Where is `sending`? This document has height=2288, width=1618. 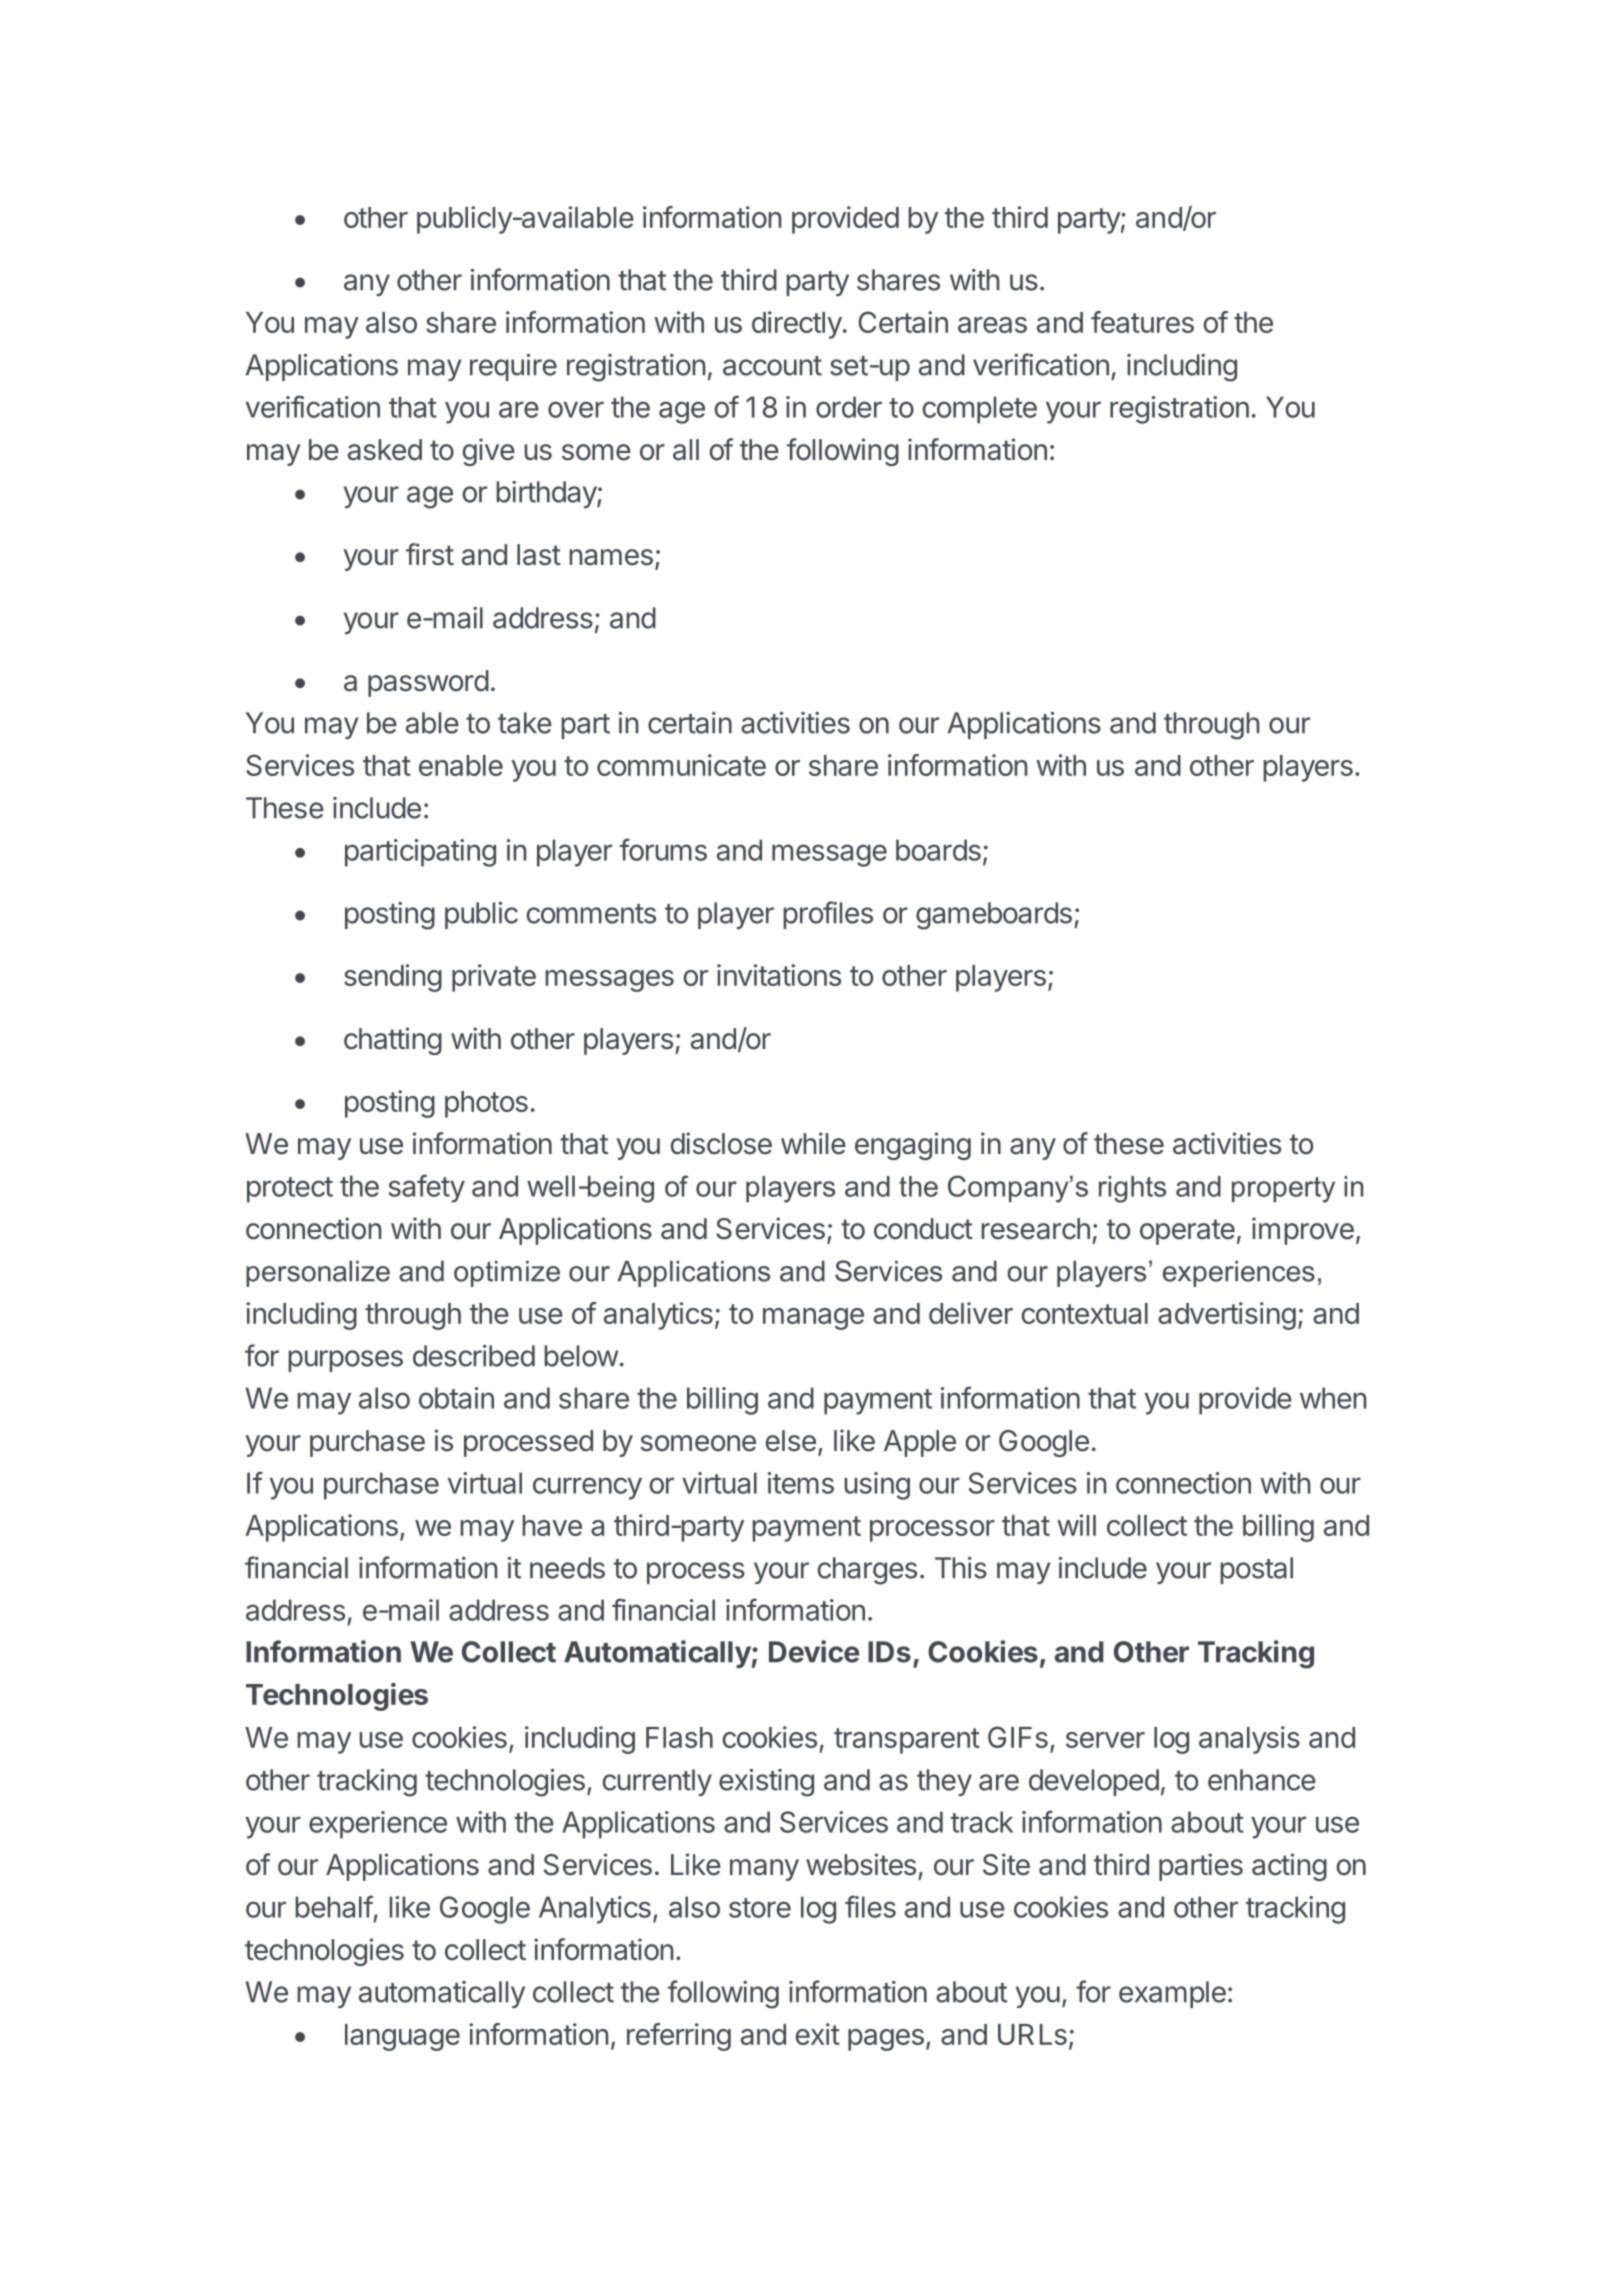
sending is located at coordinates (393, 978).
